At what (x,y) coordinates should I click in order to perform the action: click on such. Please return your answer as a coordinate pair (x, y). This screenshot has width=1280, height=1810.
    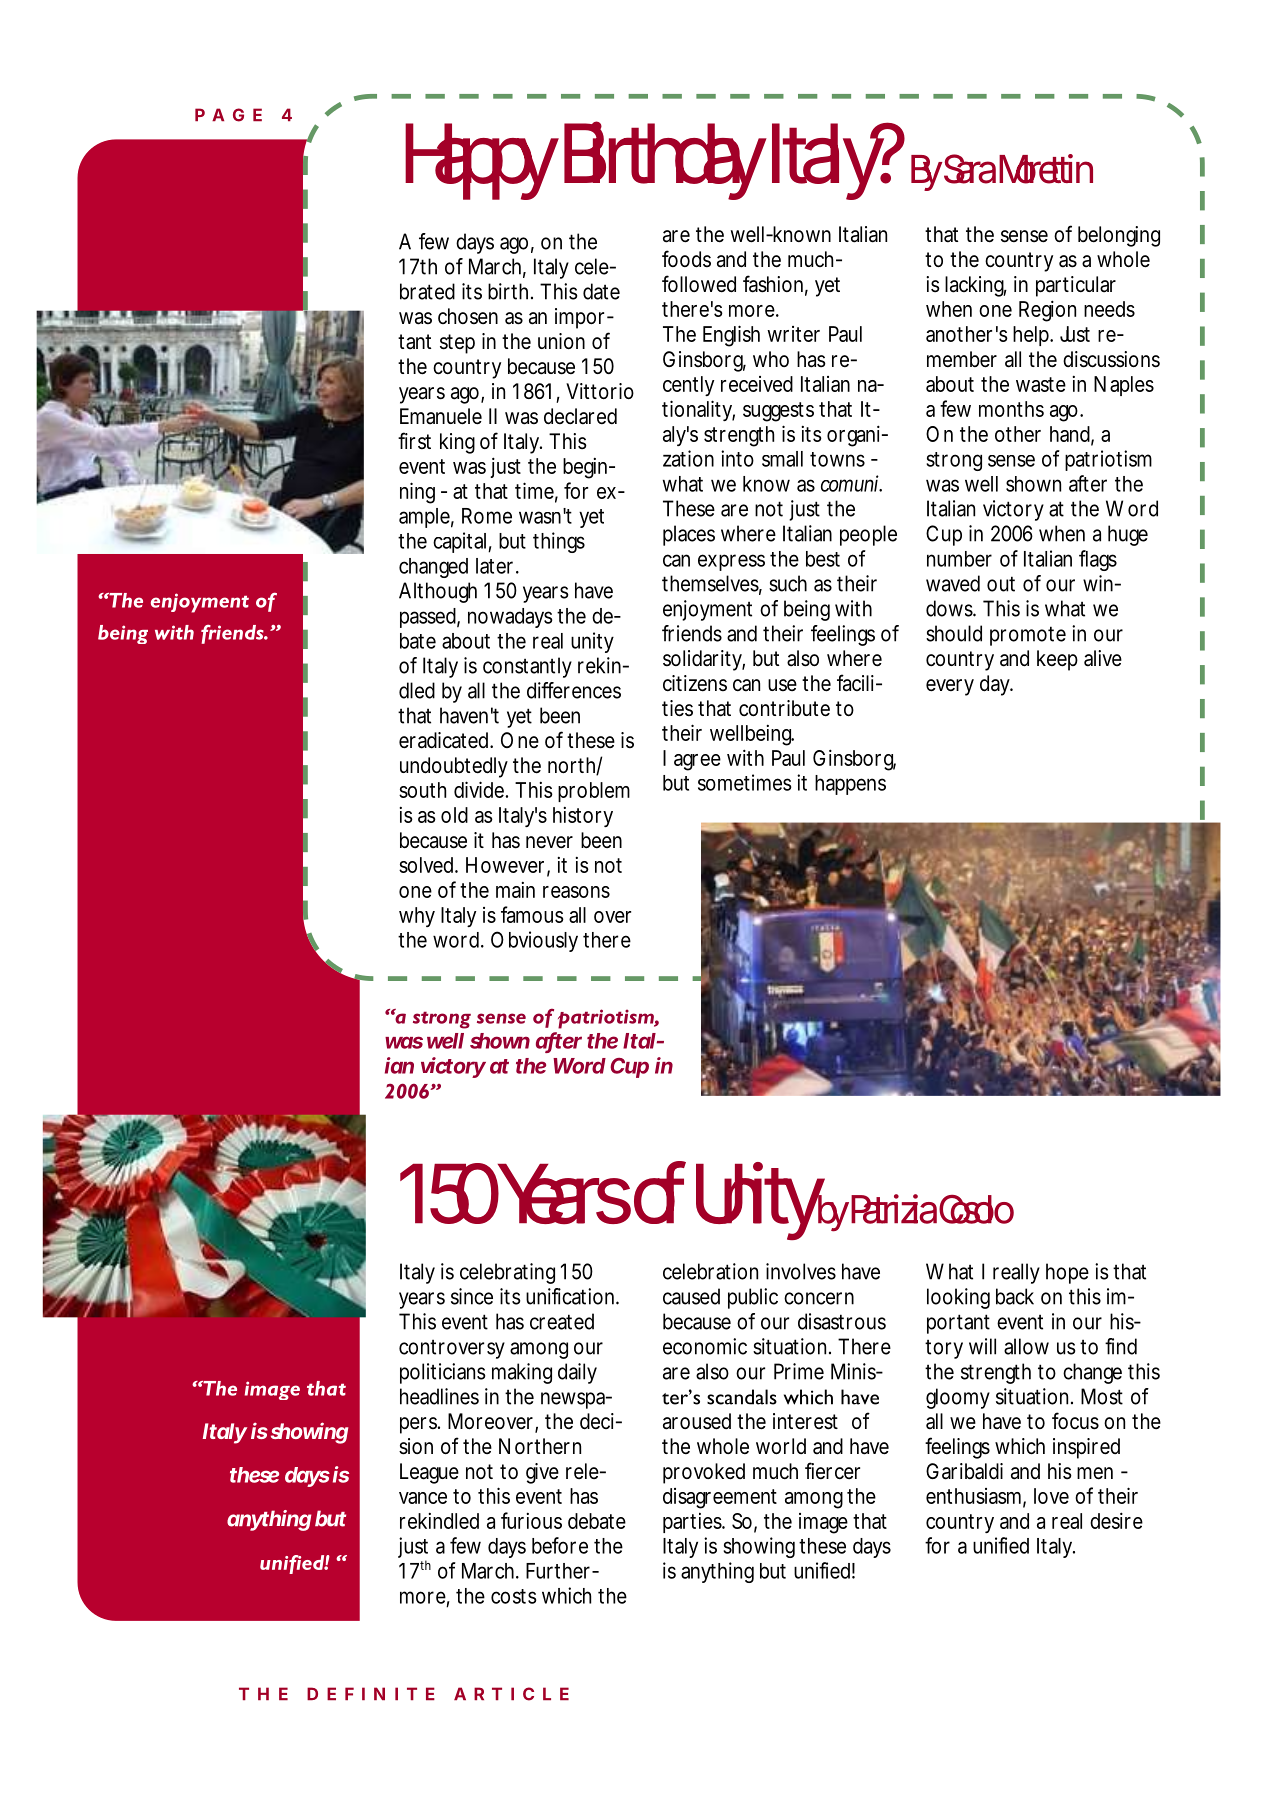
    Looking at the image, I should click on (788, 583).
